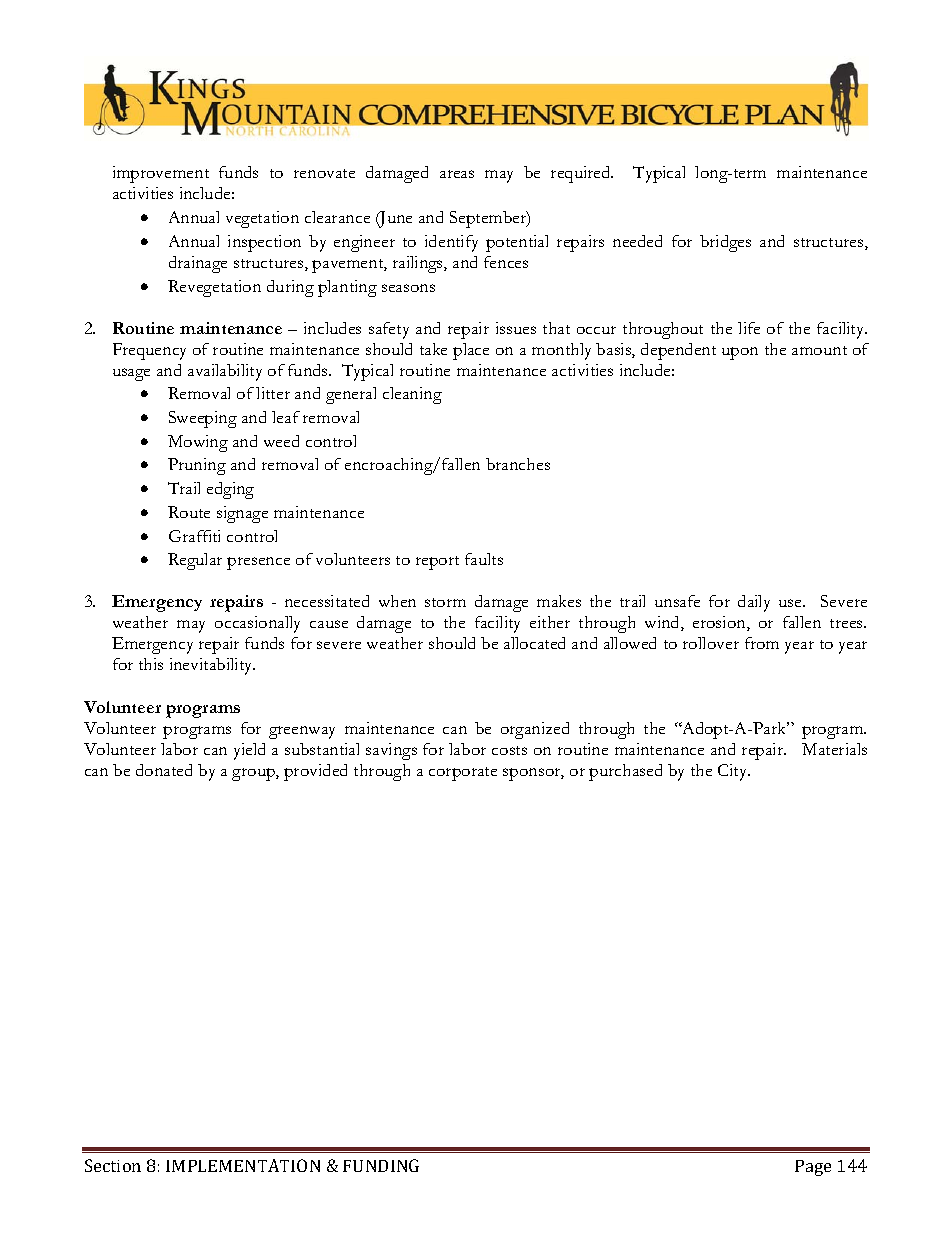 The width and height of the image is (952, 1233). What do you see at coordinates (762, 643) in the image?
I see `from` at bounding box center [762, 643].
